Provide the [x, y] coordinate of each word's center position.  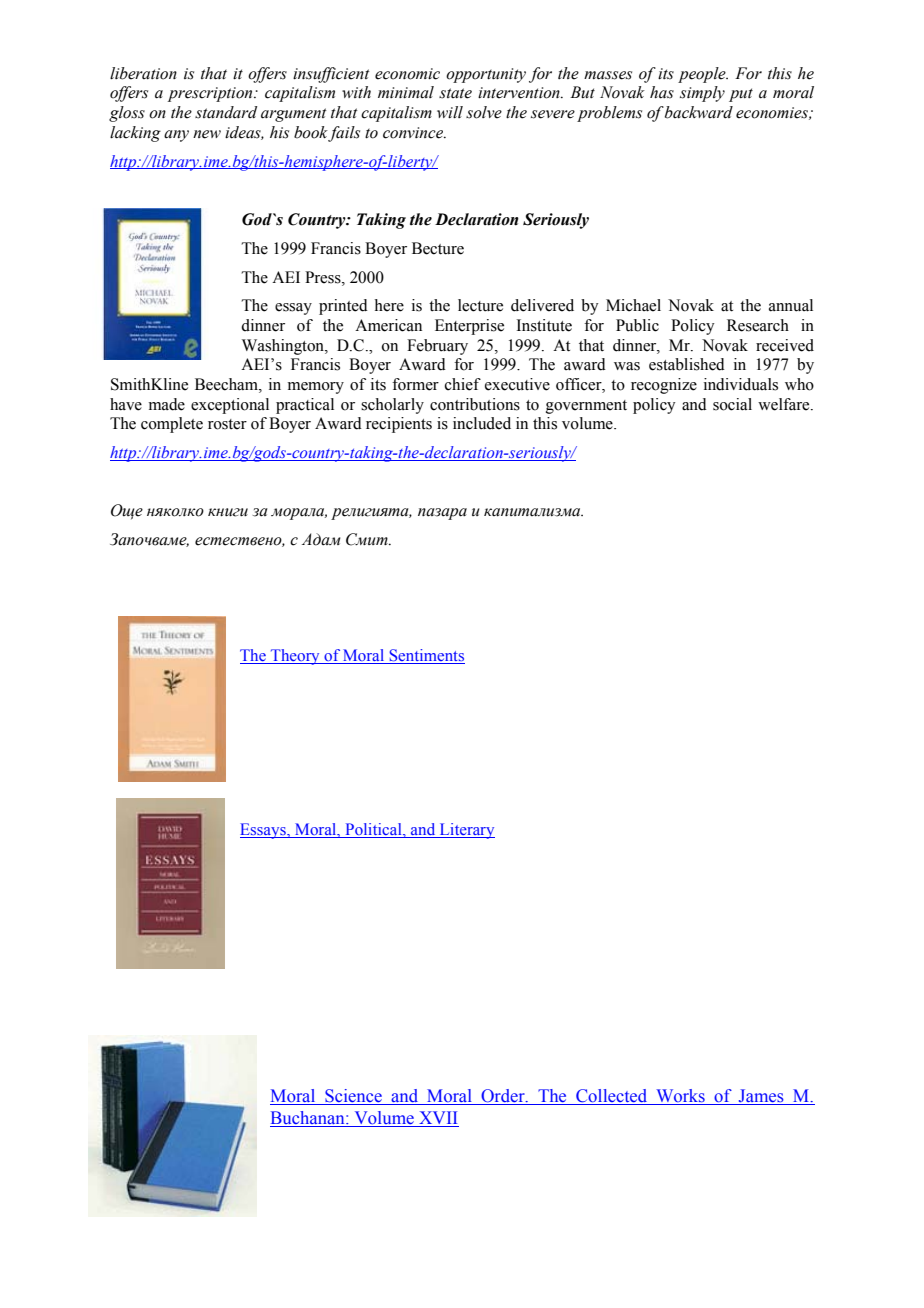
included [482, 423]
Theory [295, 657]
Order [503, 1097]
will [450, 112]
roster [227, 424]
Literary [466, 831]
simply [702, 94]
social [732, 404]
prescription [211, 94]
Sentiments [426, 656]
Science [353, 1097]
